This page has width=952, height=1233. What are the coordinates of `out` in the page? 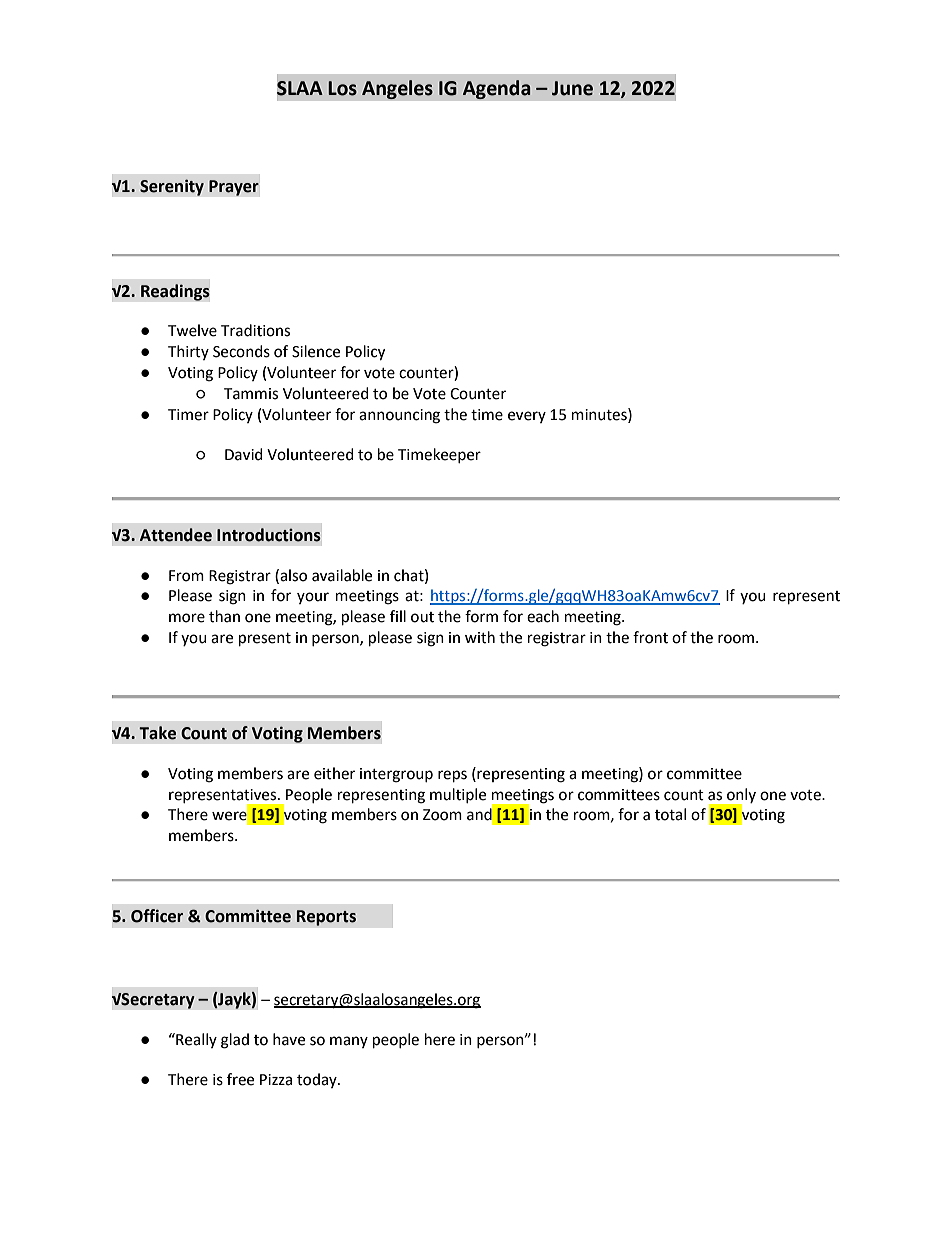 It's located at (422, 617).
